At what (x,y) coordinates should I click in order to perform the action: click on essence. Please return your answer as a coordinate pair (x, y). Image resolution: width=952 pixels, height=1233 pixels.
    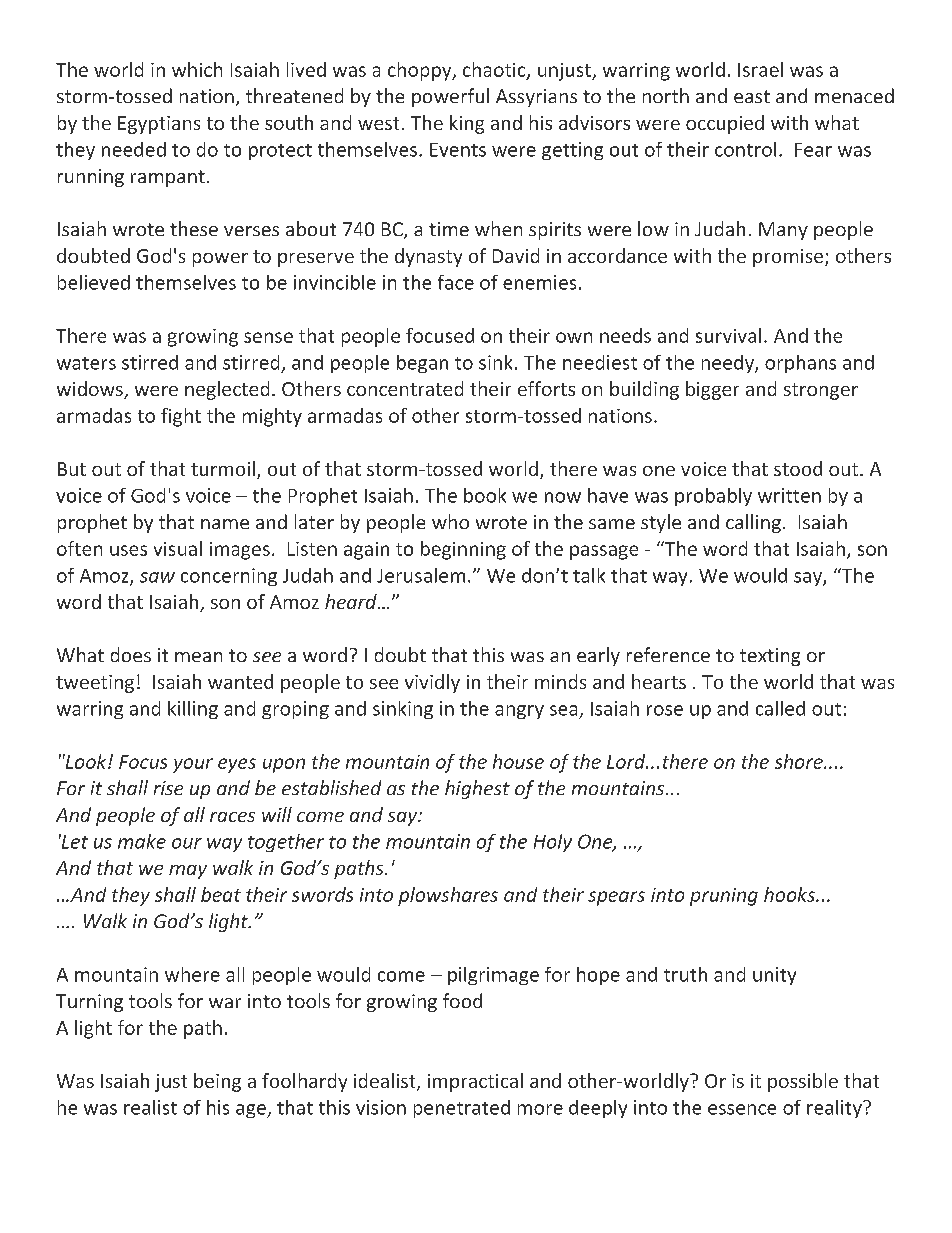
    Looking at the image, I should click on (742, 1109).
